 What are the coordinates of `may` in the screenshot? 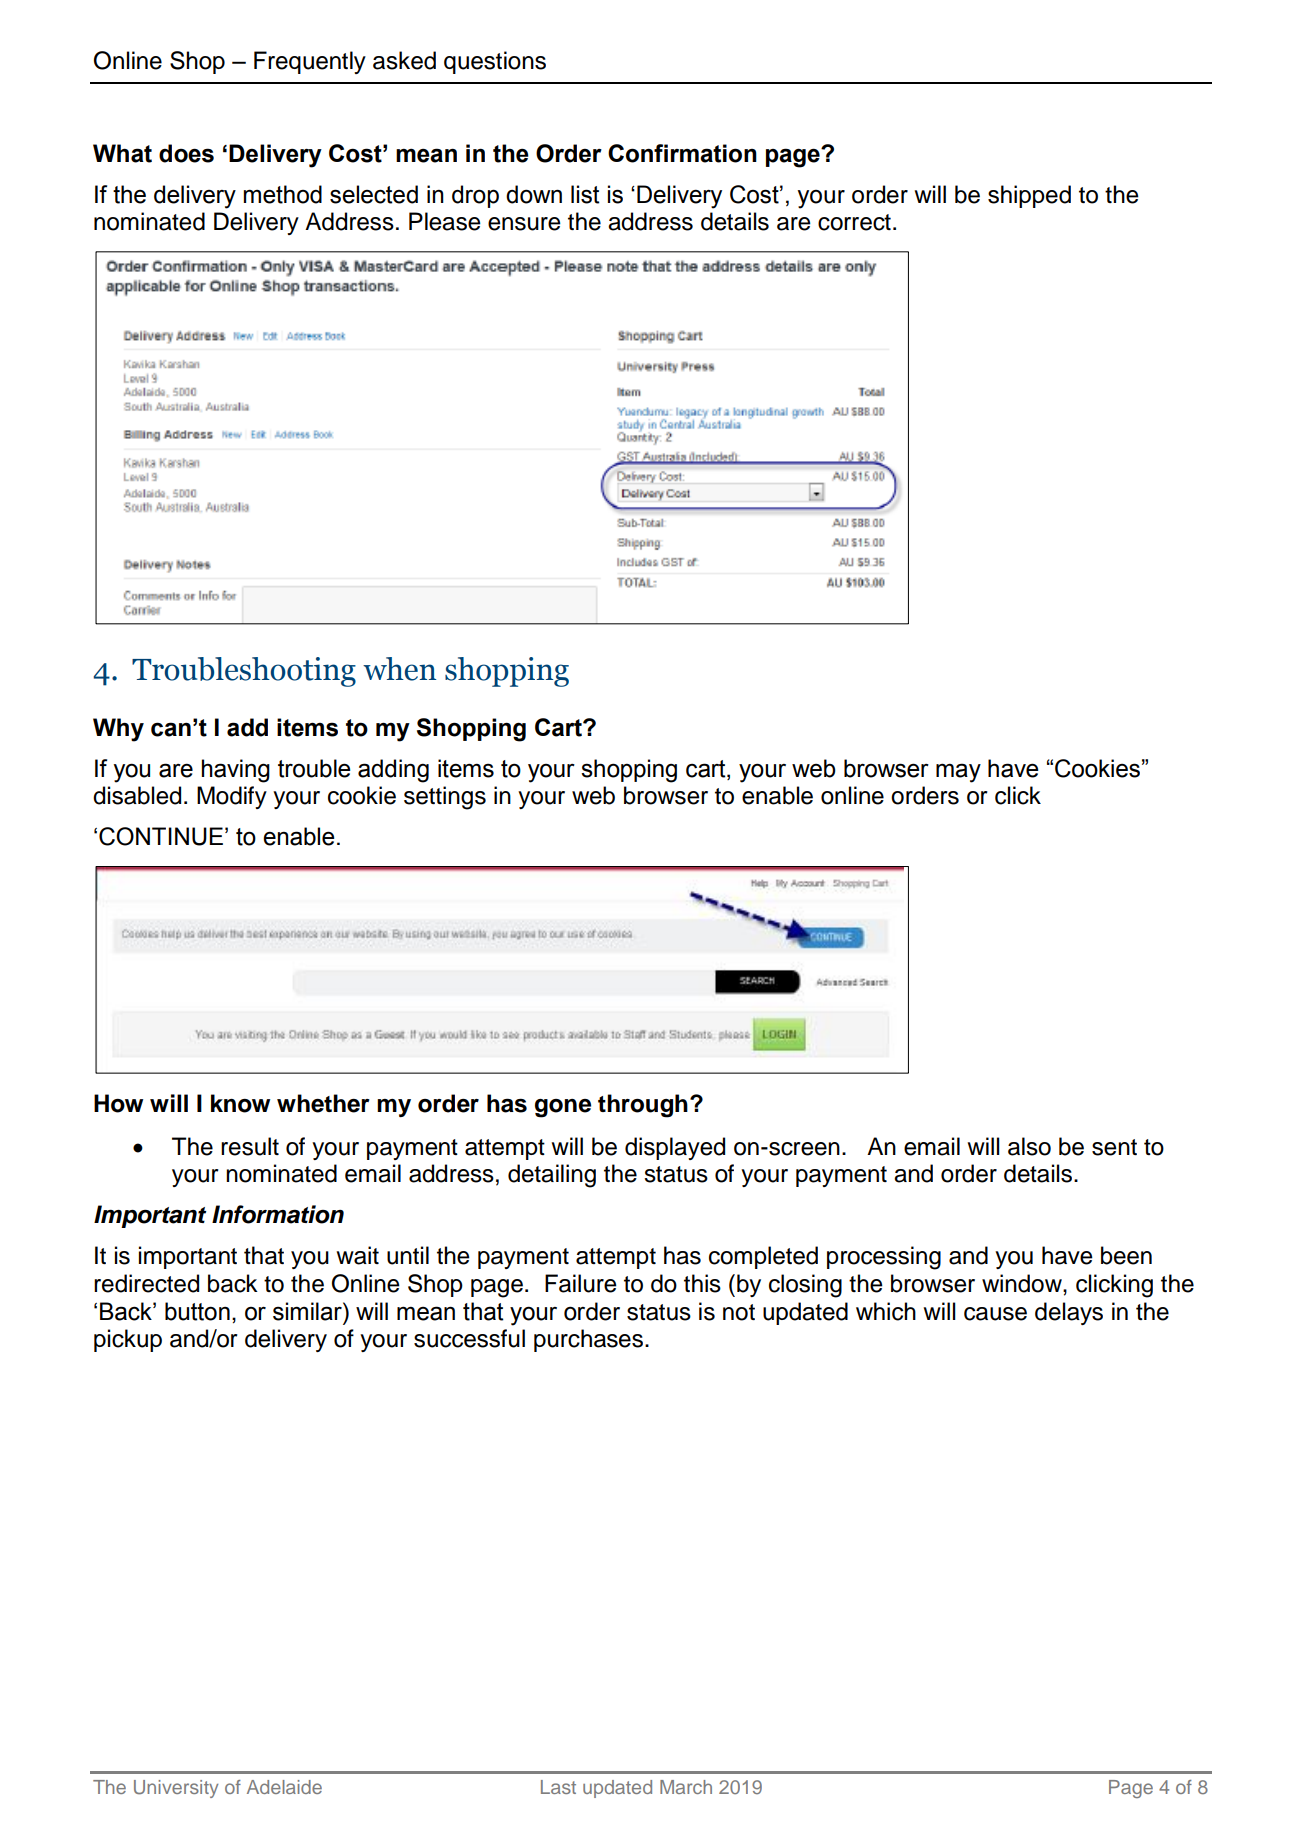 It's located at (958, 773).
